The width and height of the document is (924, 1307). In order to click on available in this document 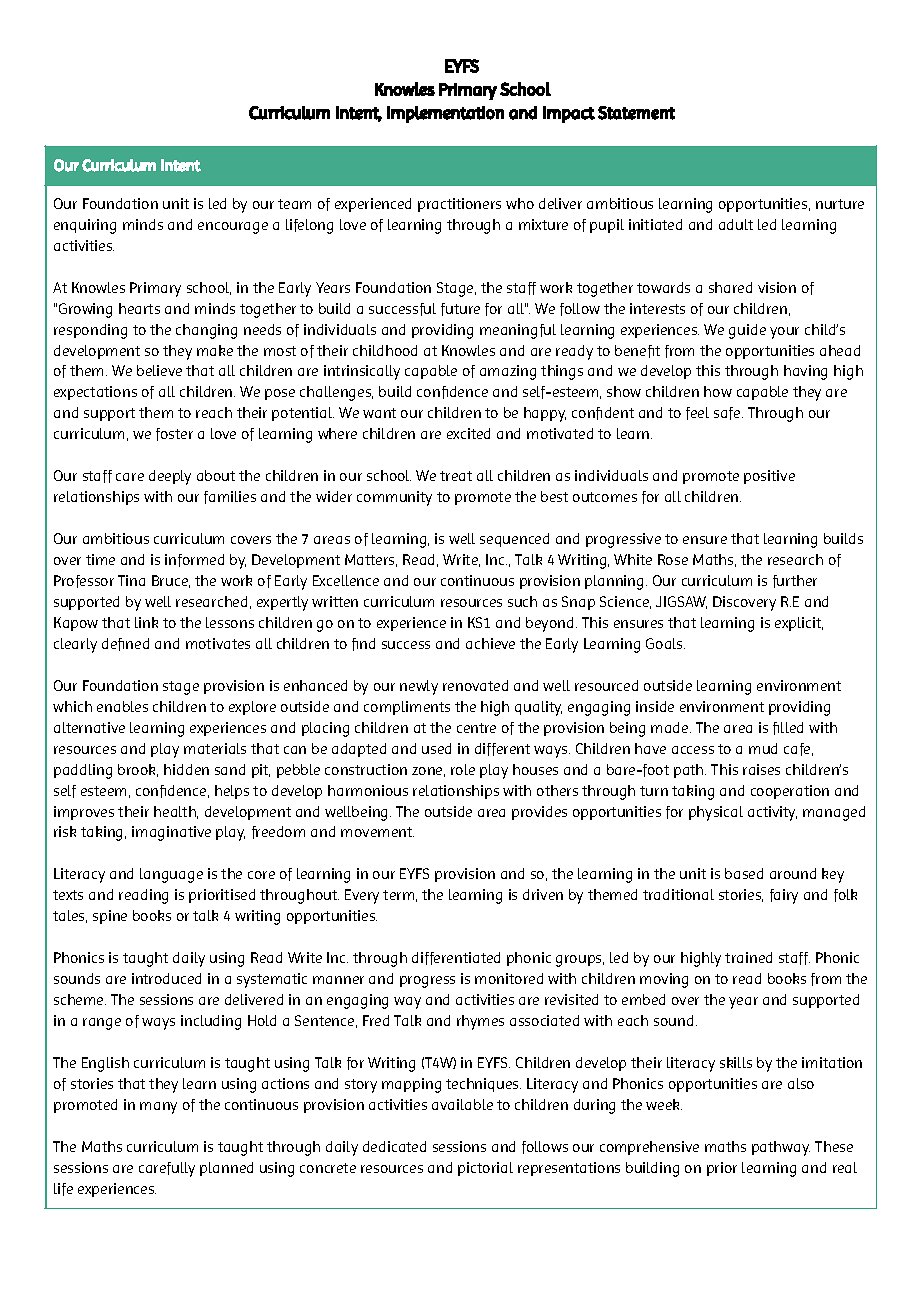, I will do `click(462, 1104)`.
